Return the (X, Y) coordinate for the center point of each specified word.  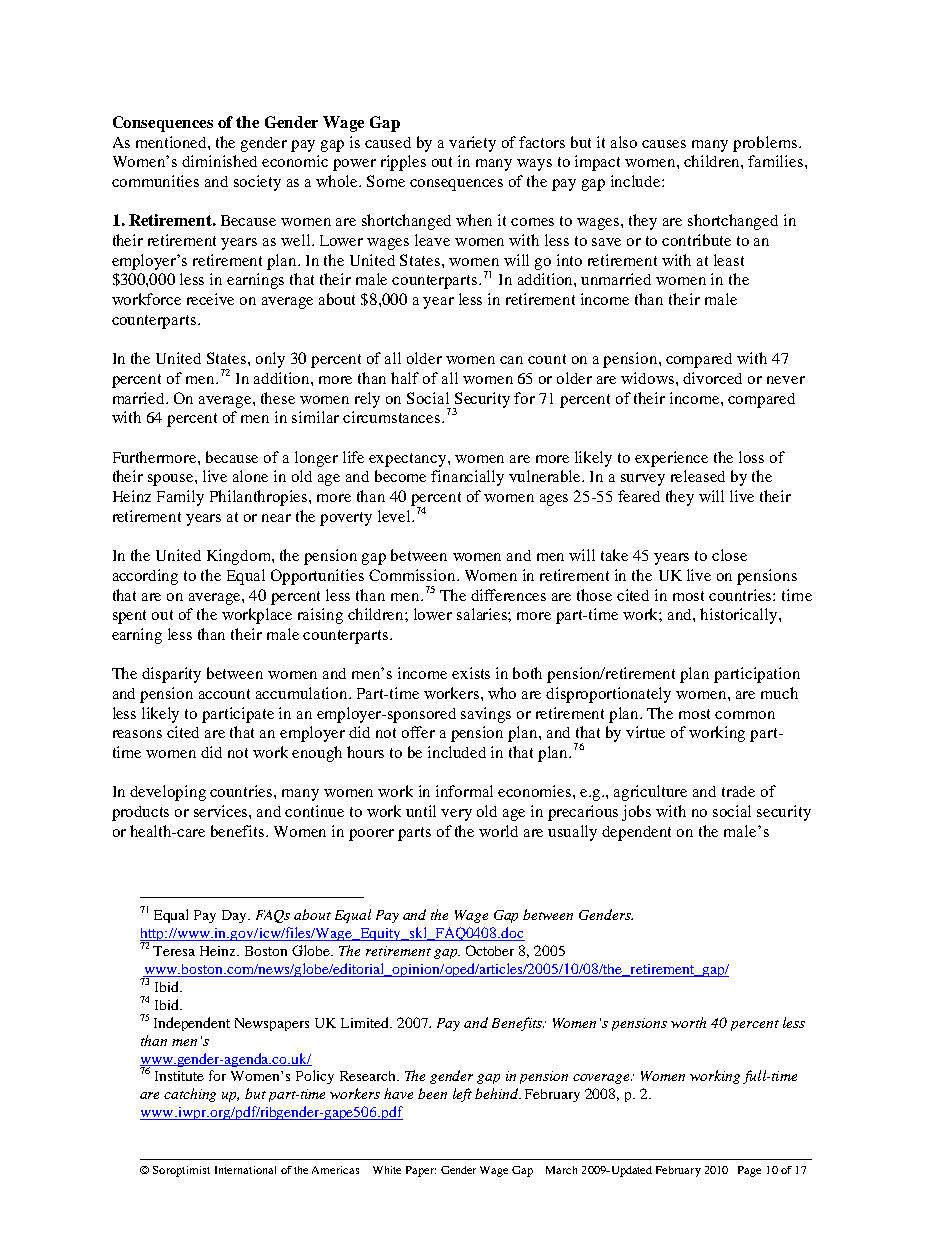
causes (664, 144)
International (245, 1170)
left (462, 1095)
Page (749, 1171)
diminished (219, 161)
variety (472, 144)
